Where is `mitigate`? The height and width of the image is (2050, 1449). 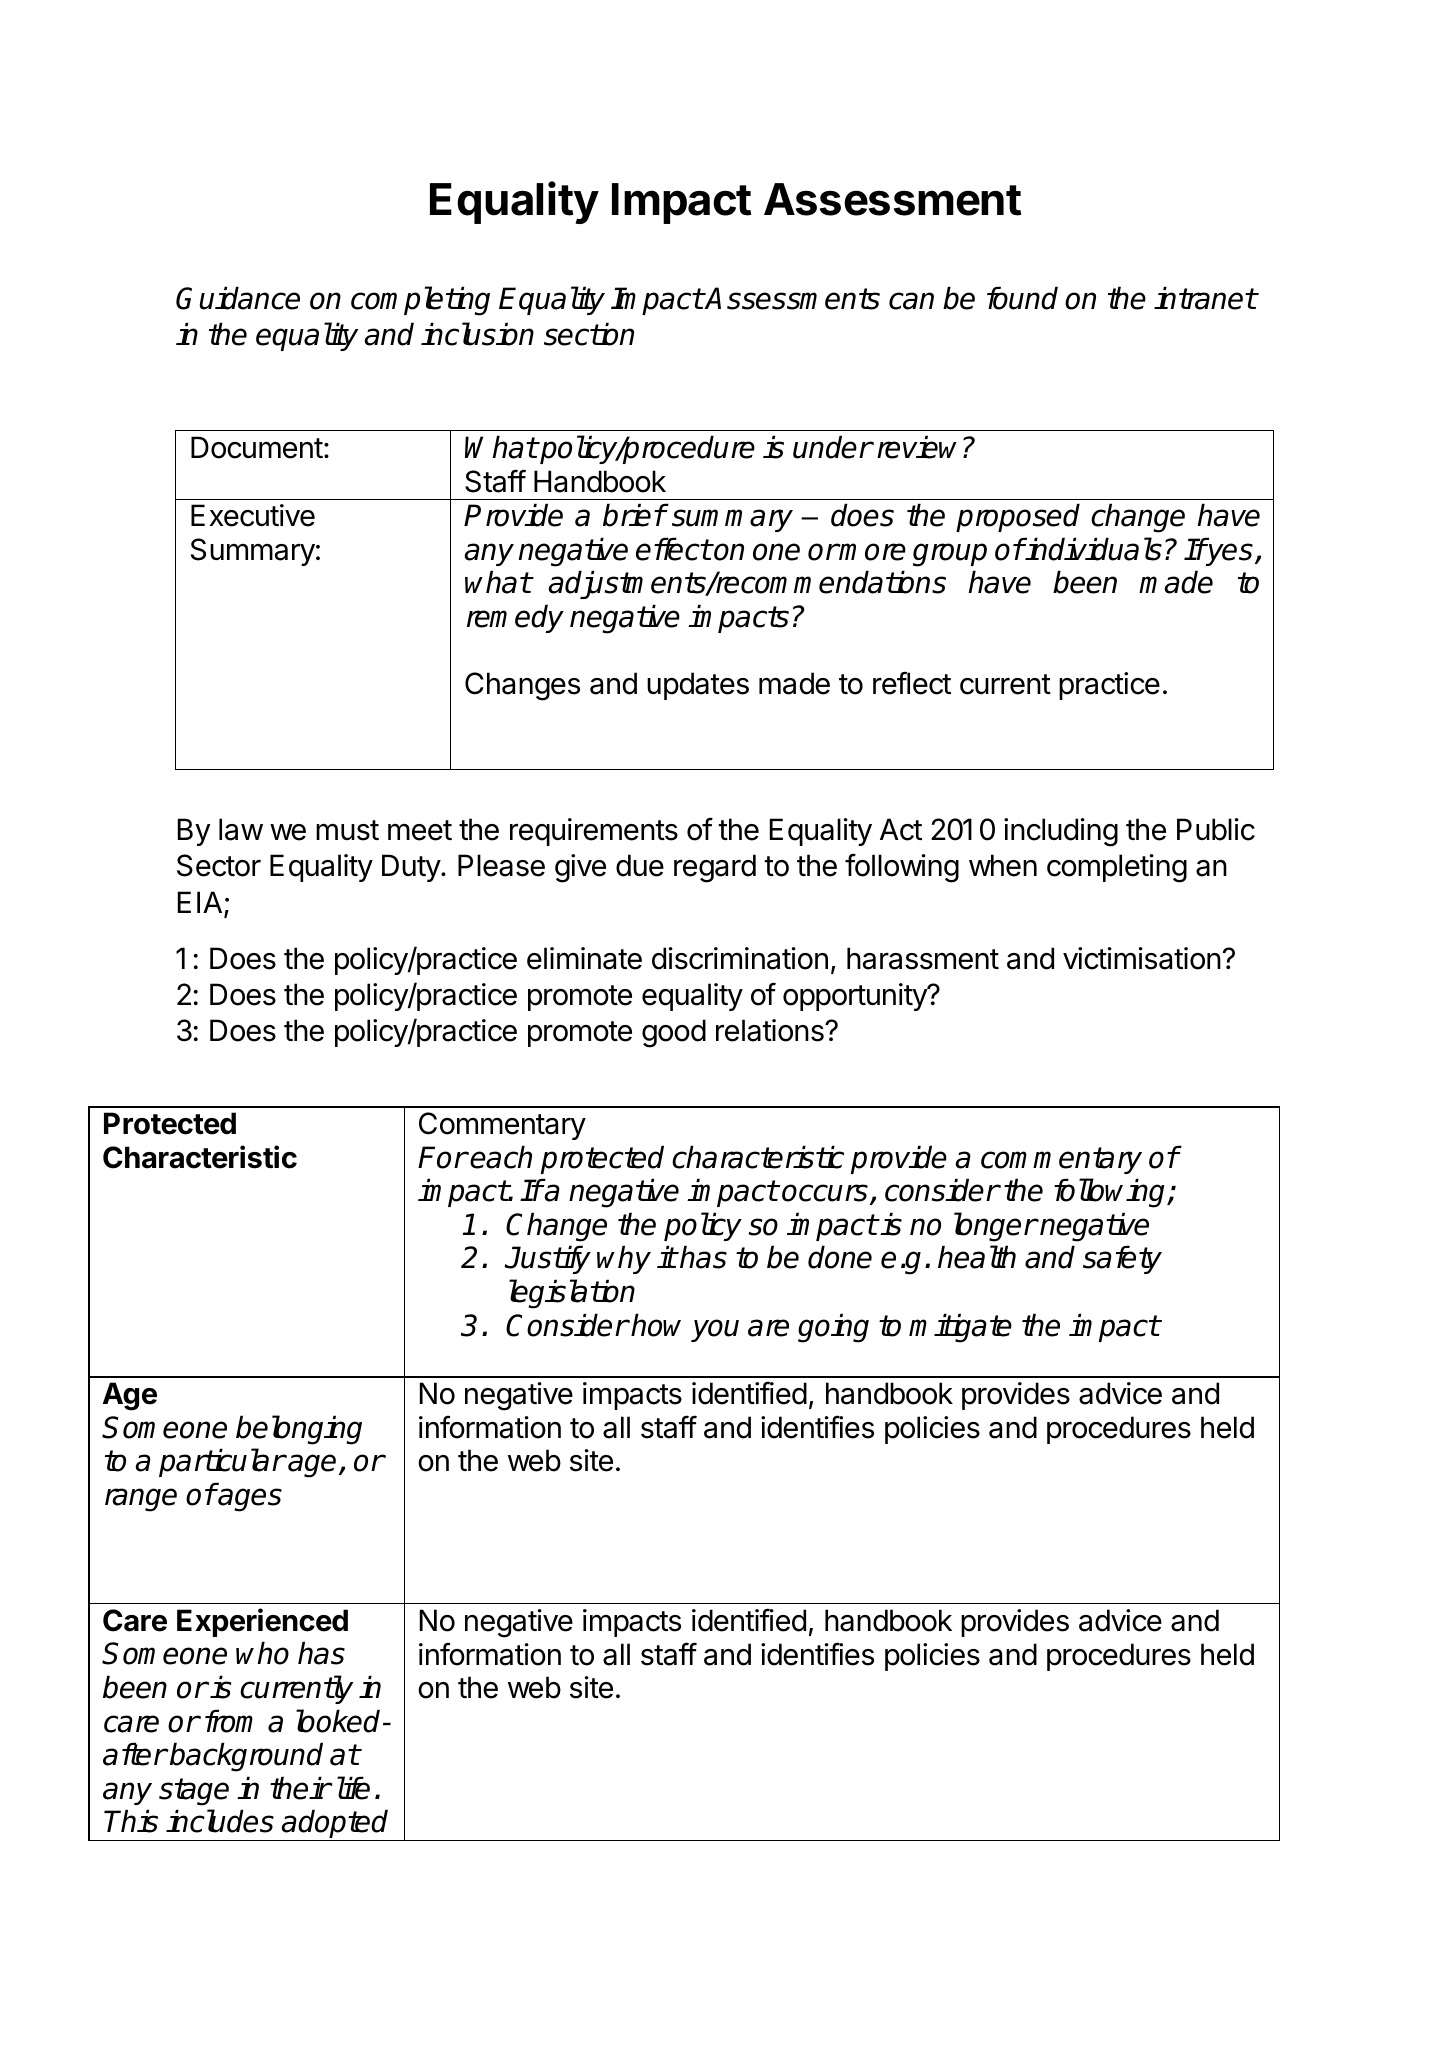 mitigate is located at coordinates (960, 1328).
